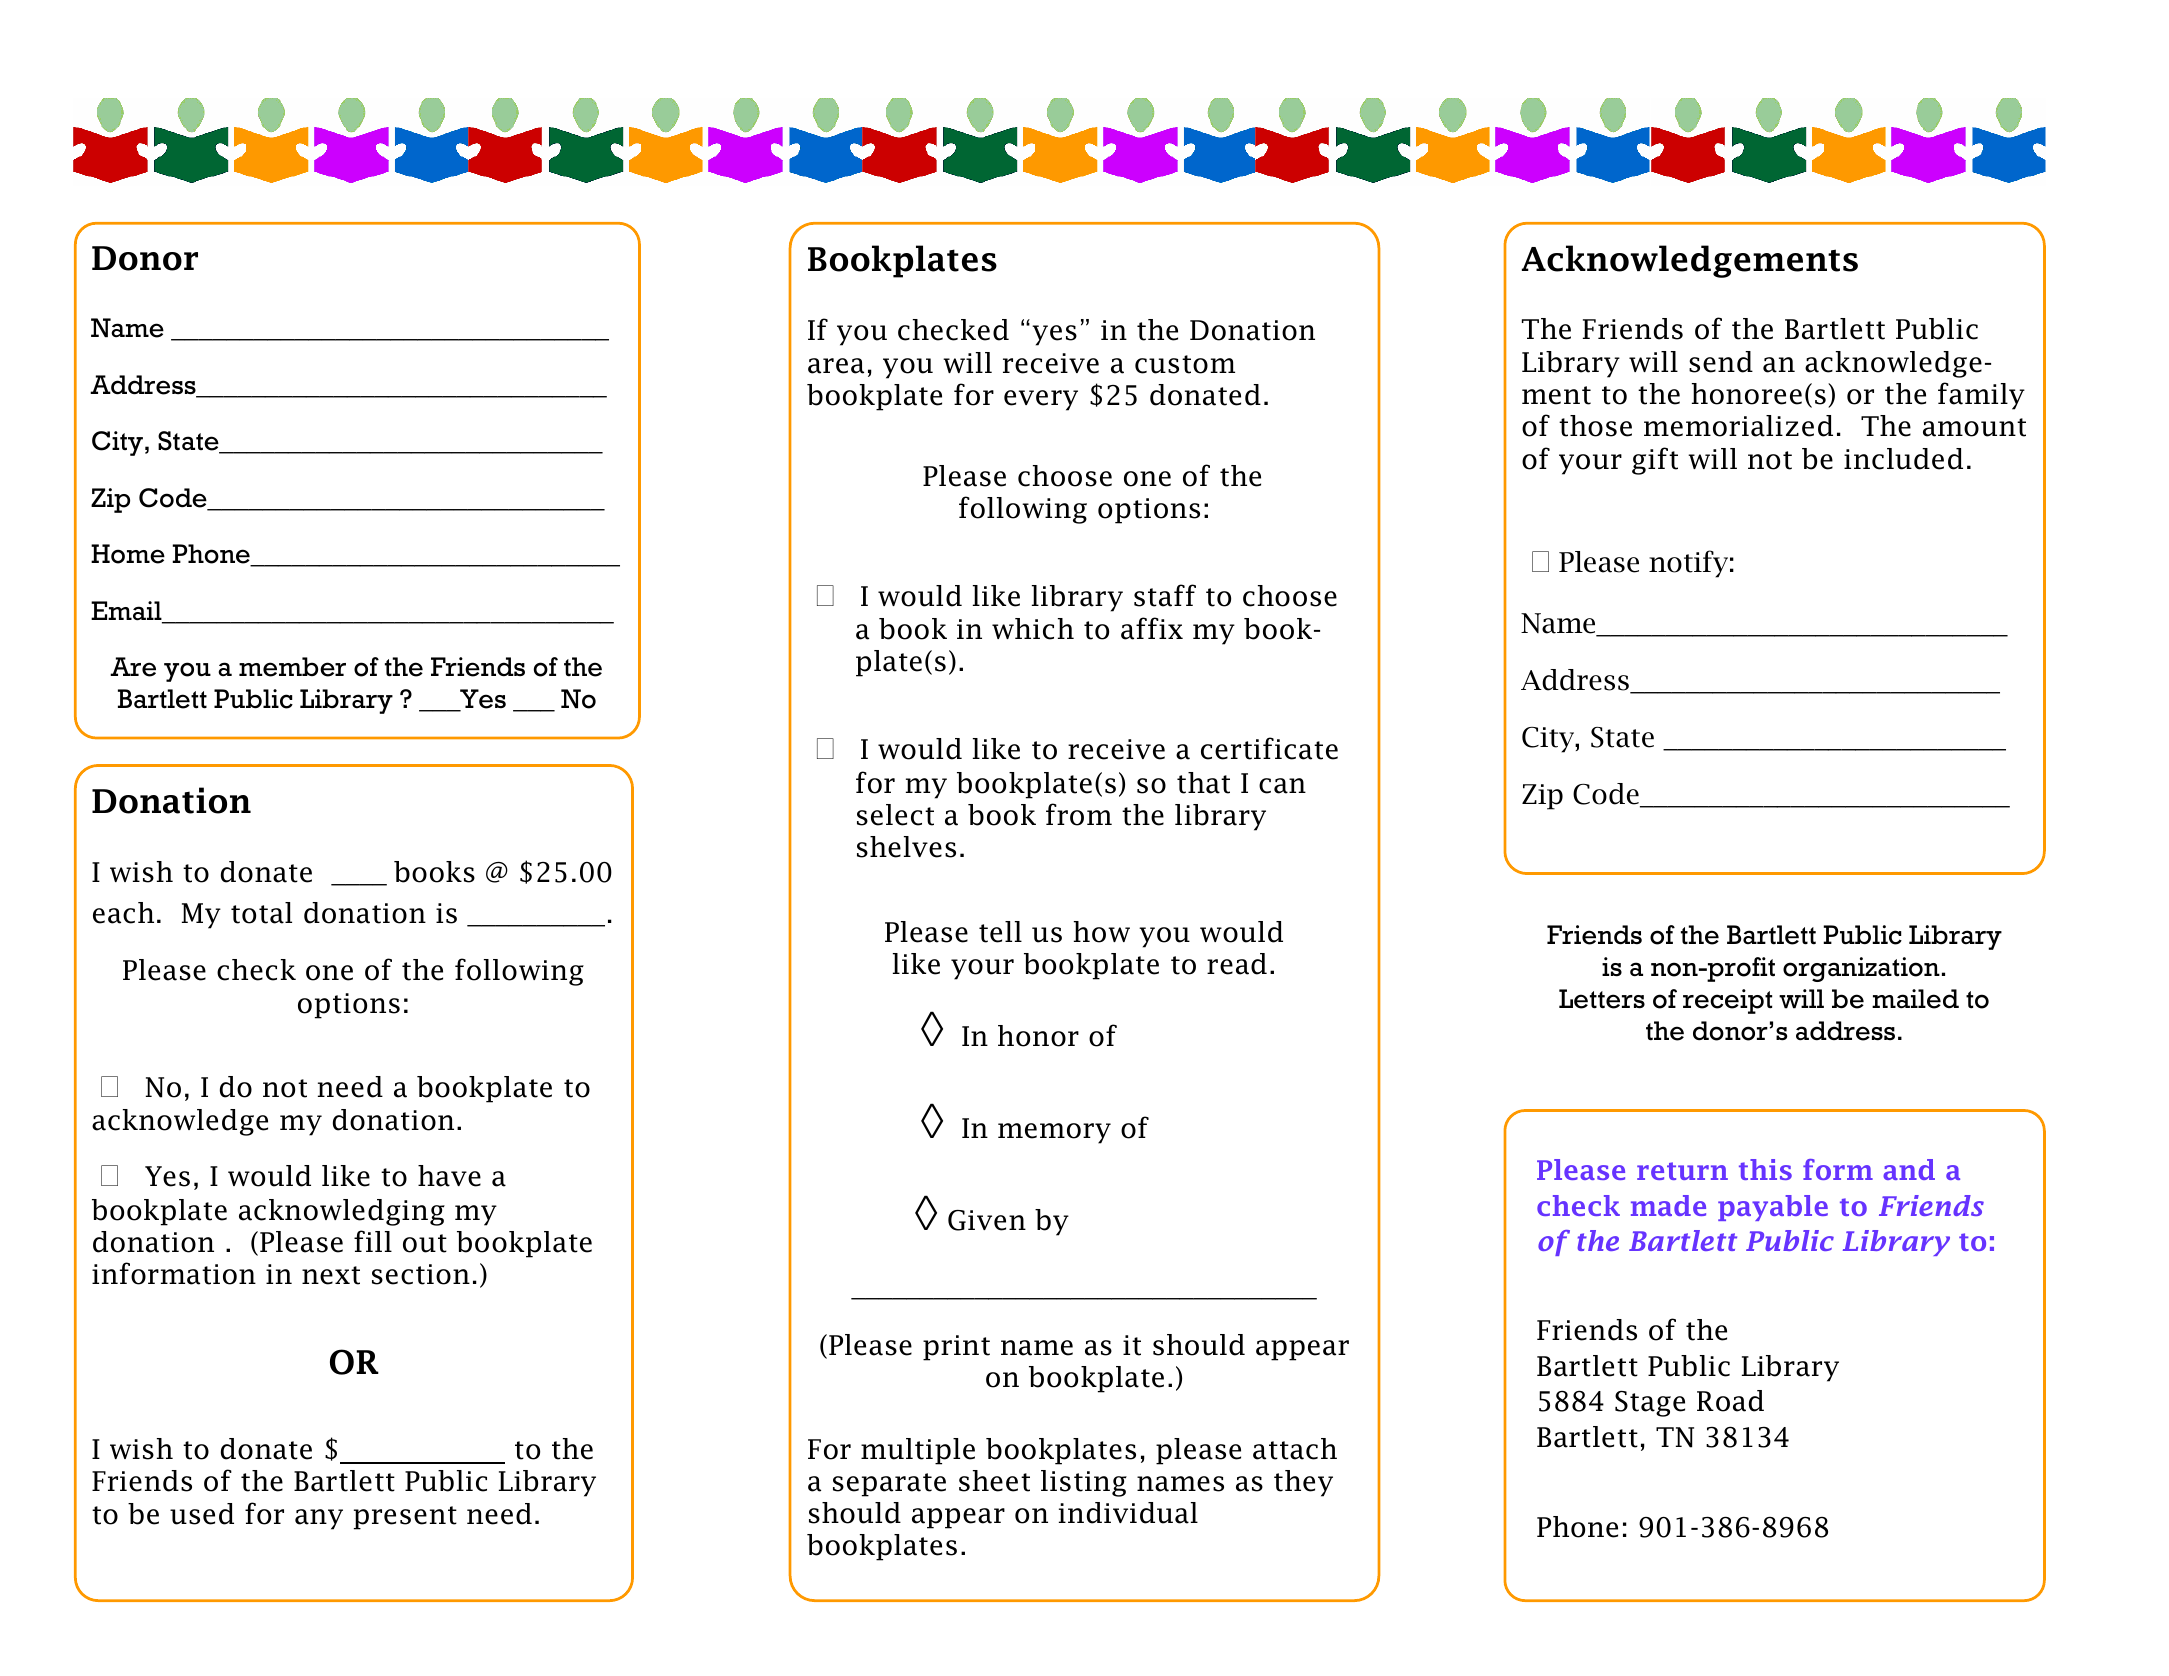 This image has height=1676, width=2169. What do you see at coordinates (1084, 1483) in the image?
I see `listing` at bounding box center [1084, 1483].
